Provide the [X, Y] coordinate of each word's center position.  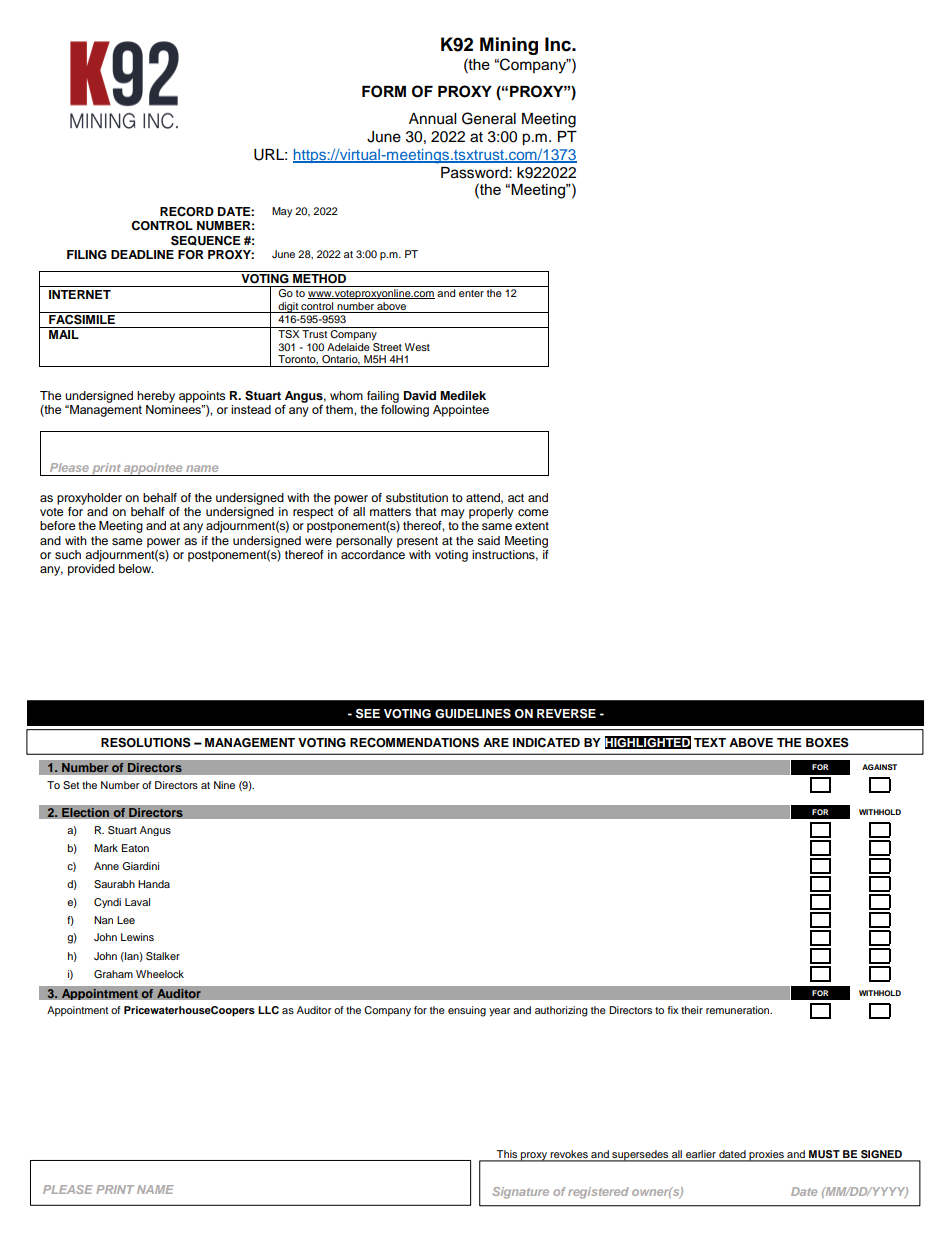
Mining [509, 46]
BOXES [827, 742]
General [489, 118]
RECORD [187, 211]
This [507, 1155]
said [488, 540]
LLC [268, 1010]
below [136, 568]
